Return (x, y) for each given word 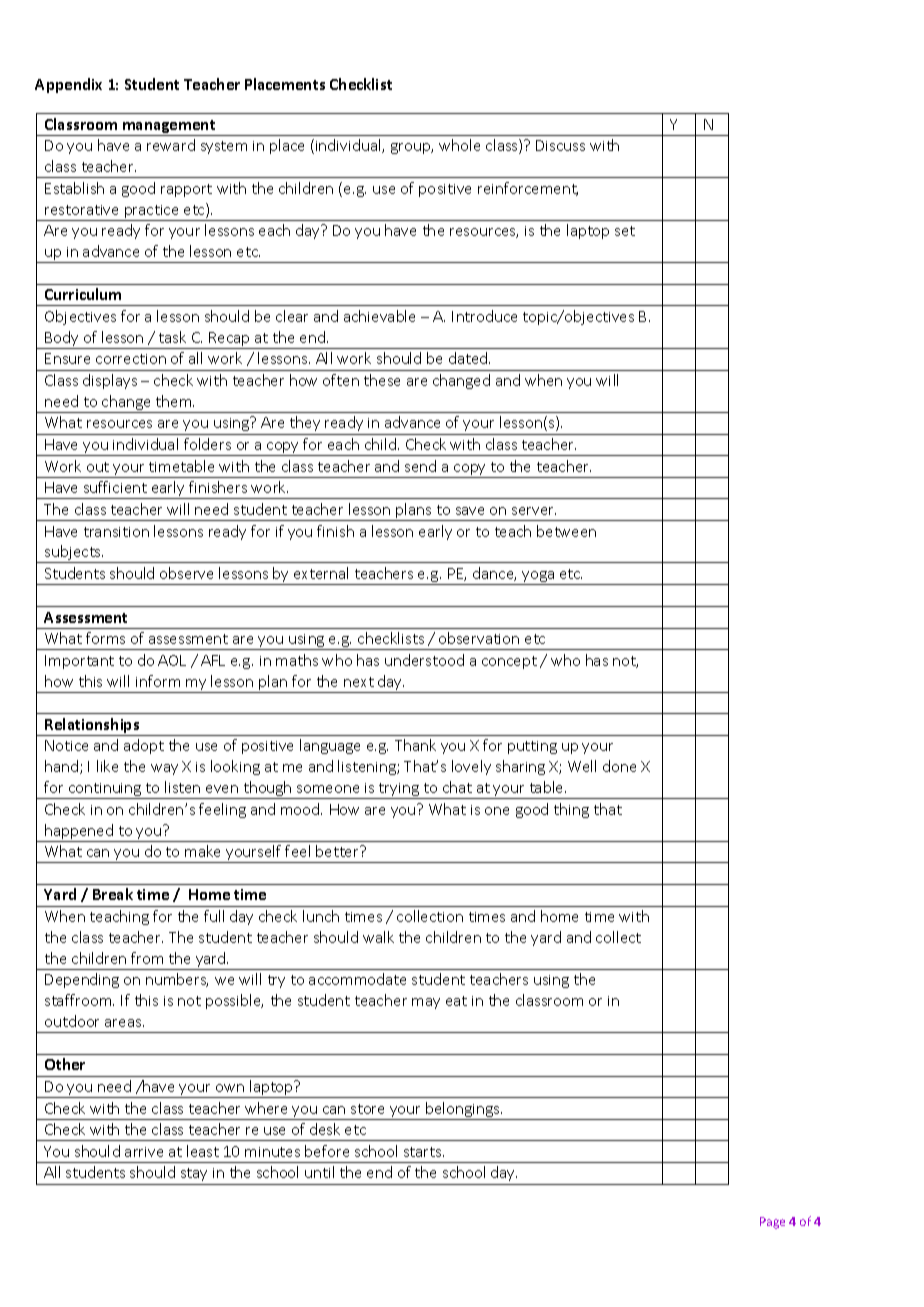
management (169, 128)
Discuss (560, 145)
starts (424, 1152)
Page (772, 1223)
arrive (144, 1152)
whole (459, 145)
